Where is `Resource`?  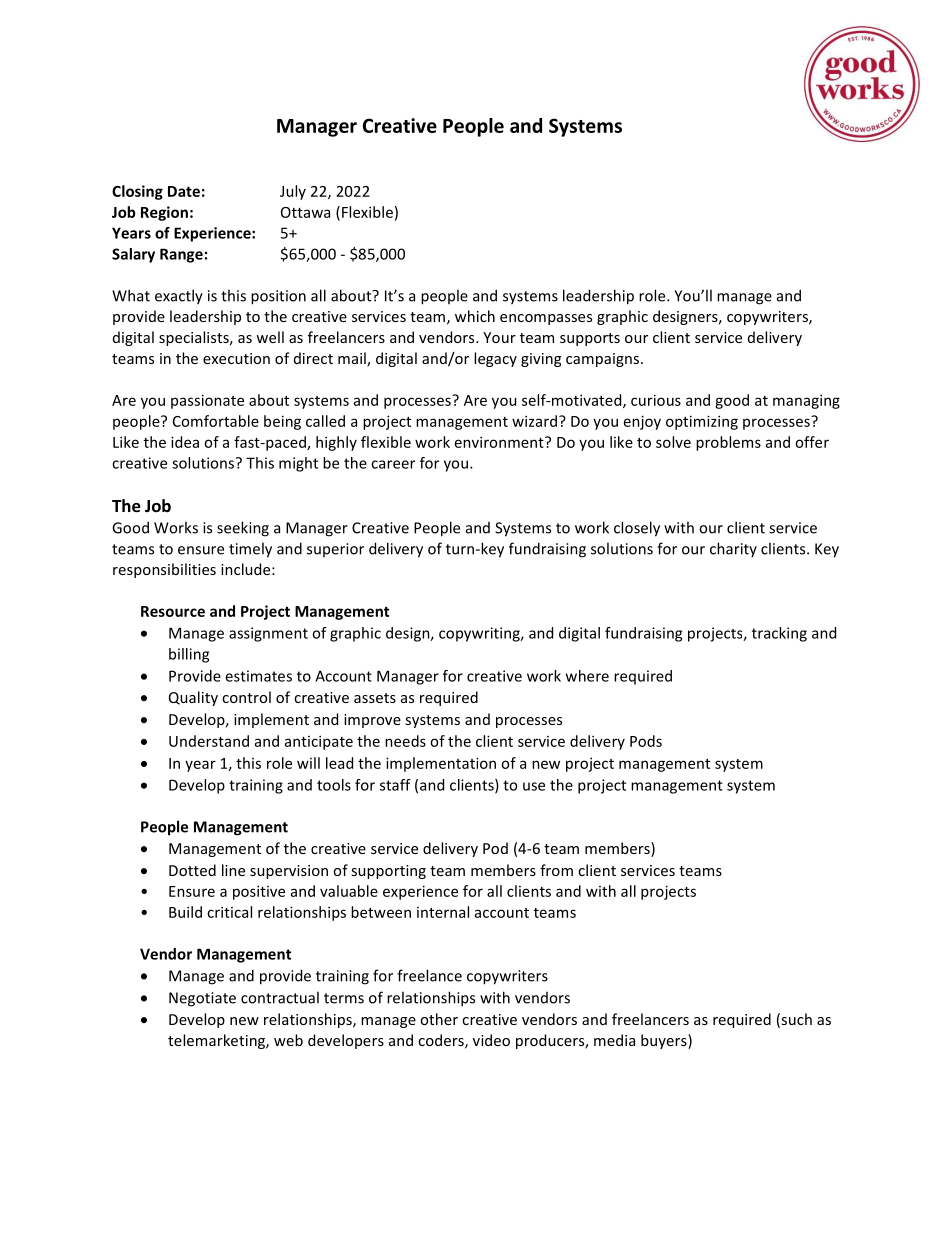 Resource is located at coordinates (173, 611).
